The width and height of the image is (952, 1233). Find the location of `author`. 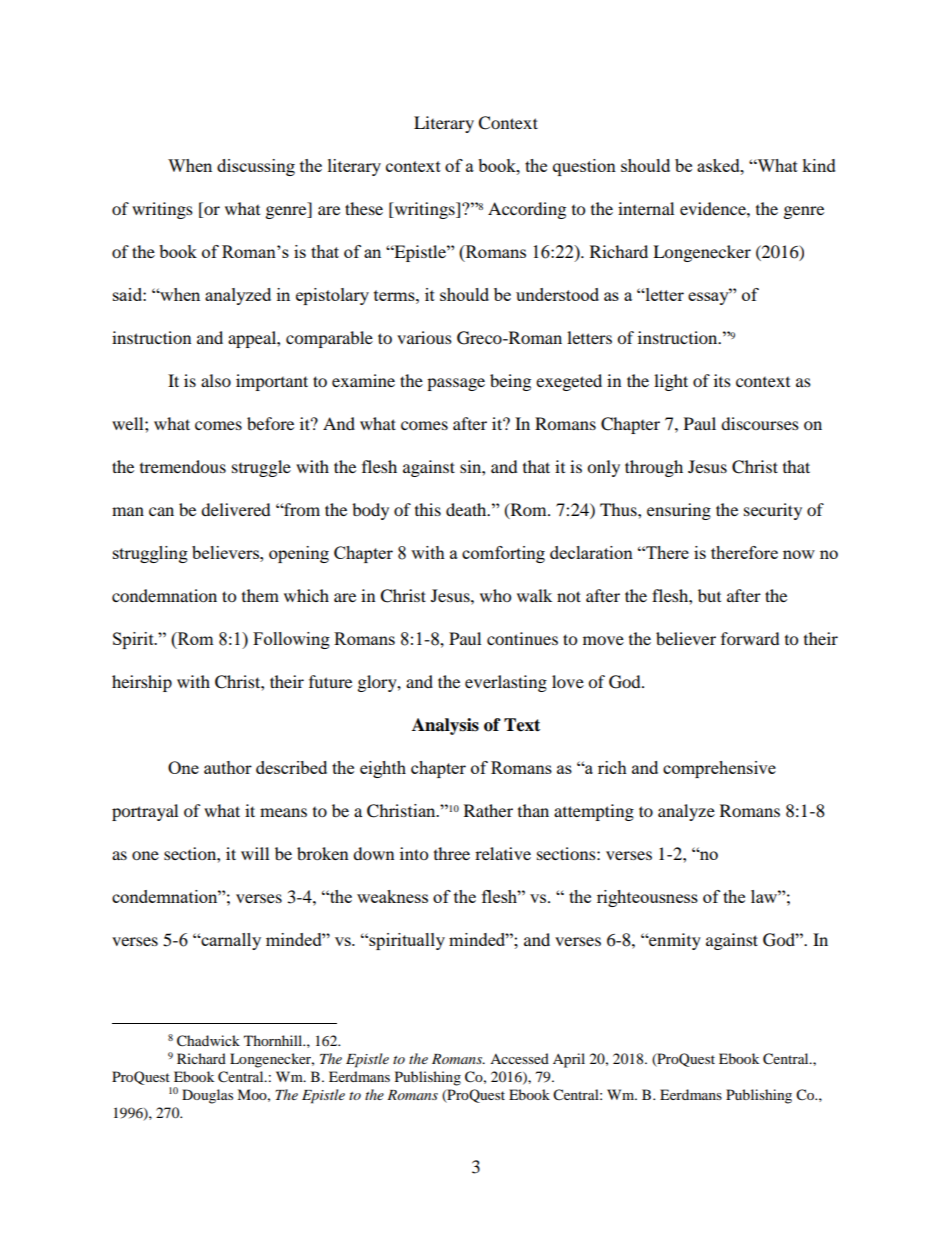

author is located at coordinates (228, 767).
